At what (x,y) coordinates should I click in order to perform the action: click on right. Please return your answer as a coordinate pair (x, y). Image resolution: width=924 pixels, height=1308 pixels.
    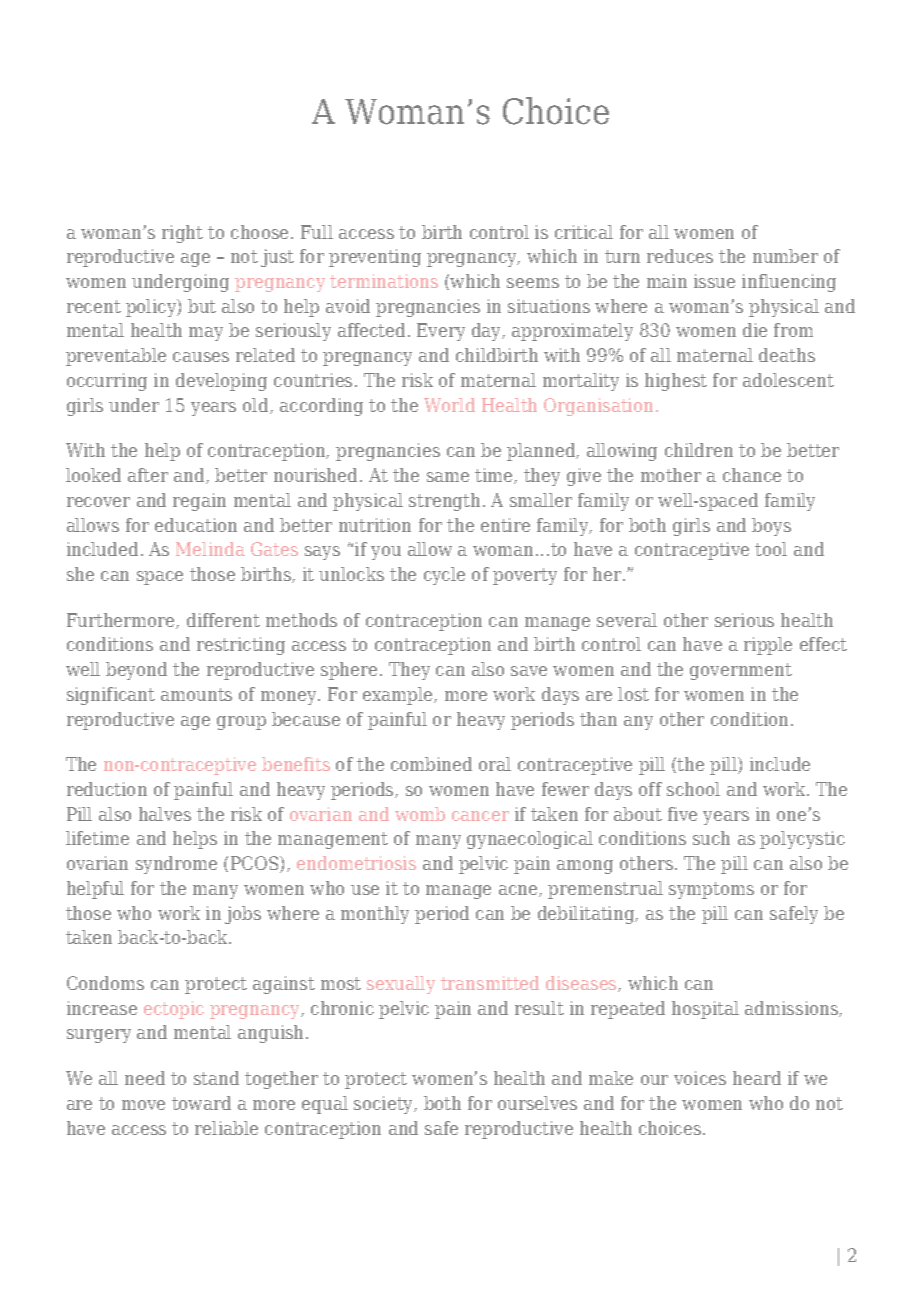
    Looking at the image, I should click on (182, 234).
